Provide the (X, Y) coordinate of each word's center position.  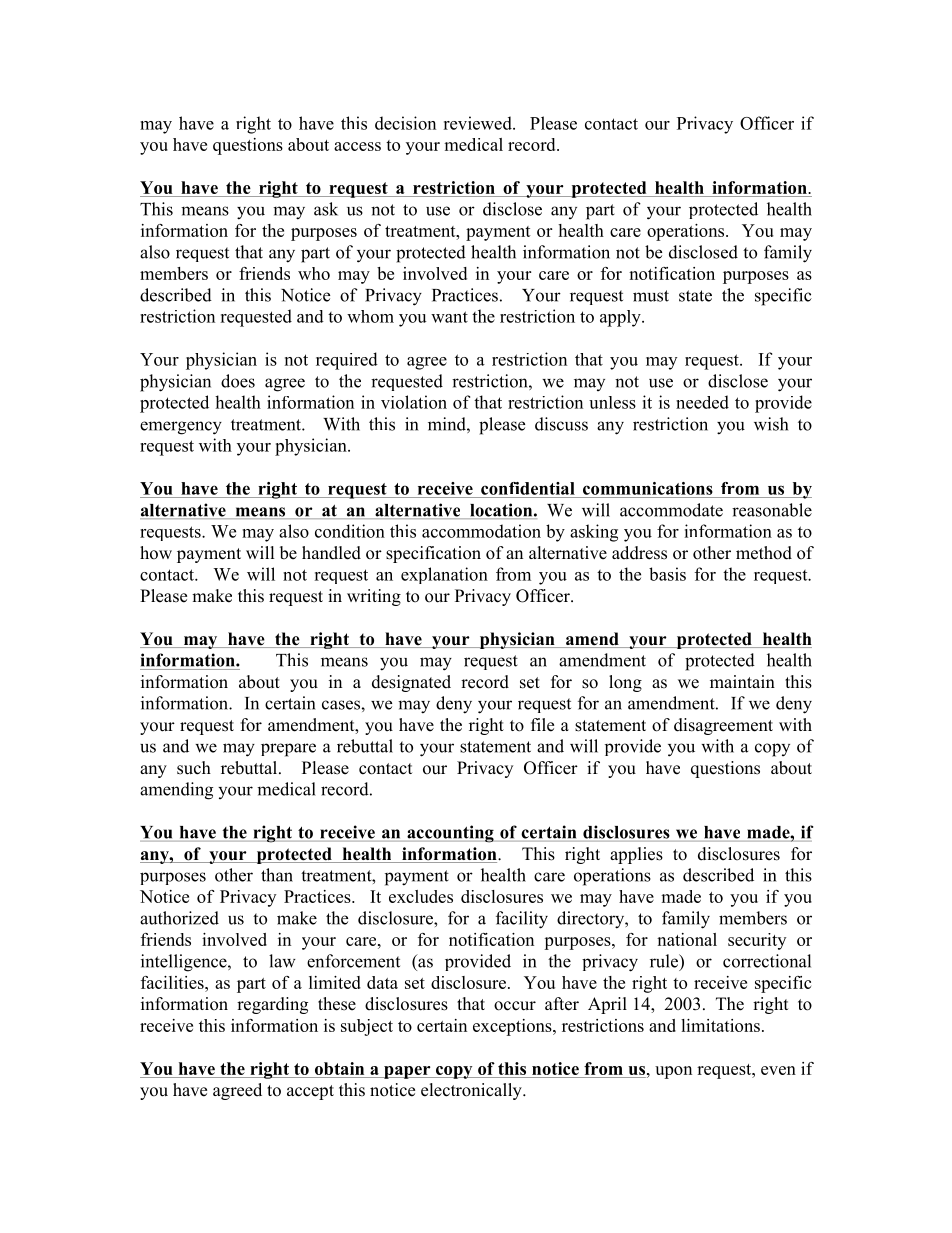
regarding (272, 1005)
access (357, 146)
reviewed (478, 123)
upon (673, 1072)
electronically (472, 1091)
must (651, 296)
